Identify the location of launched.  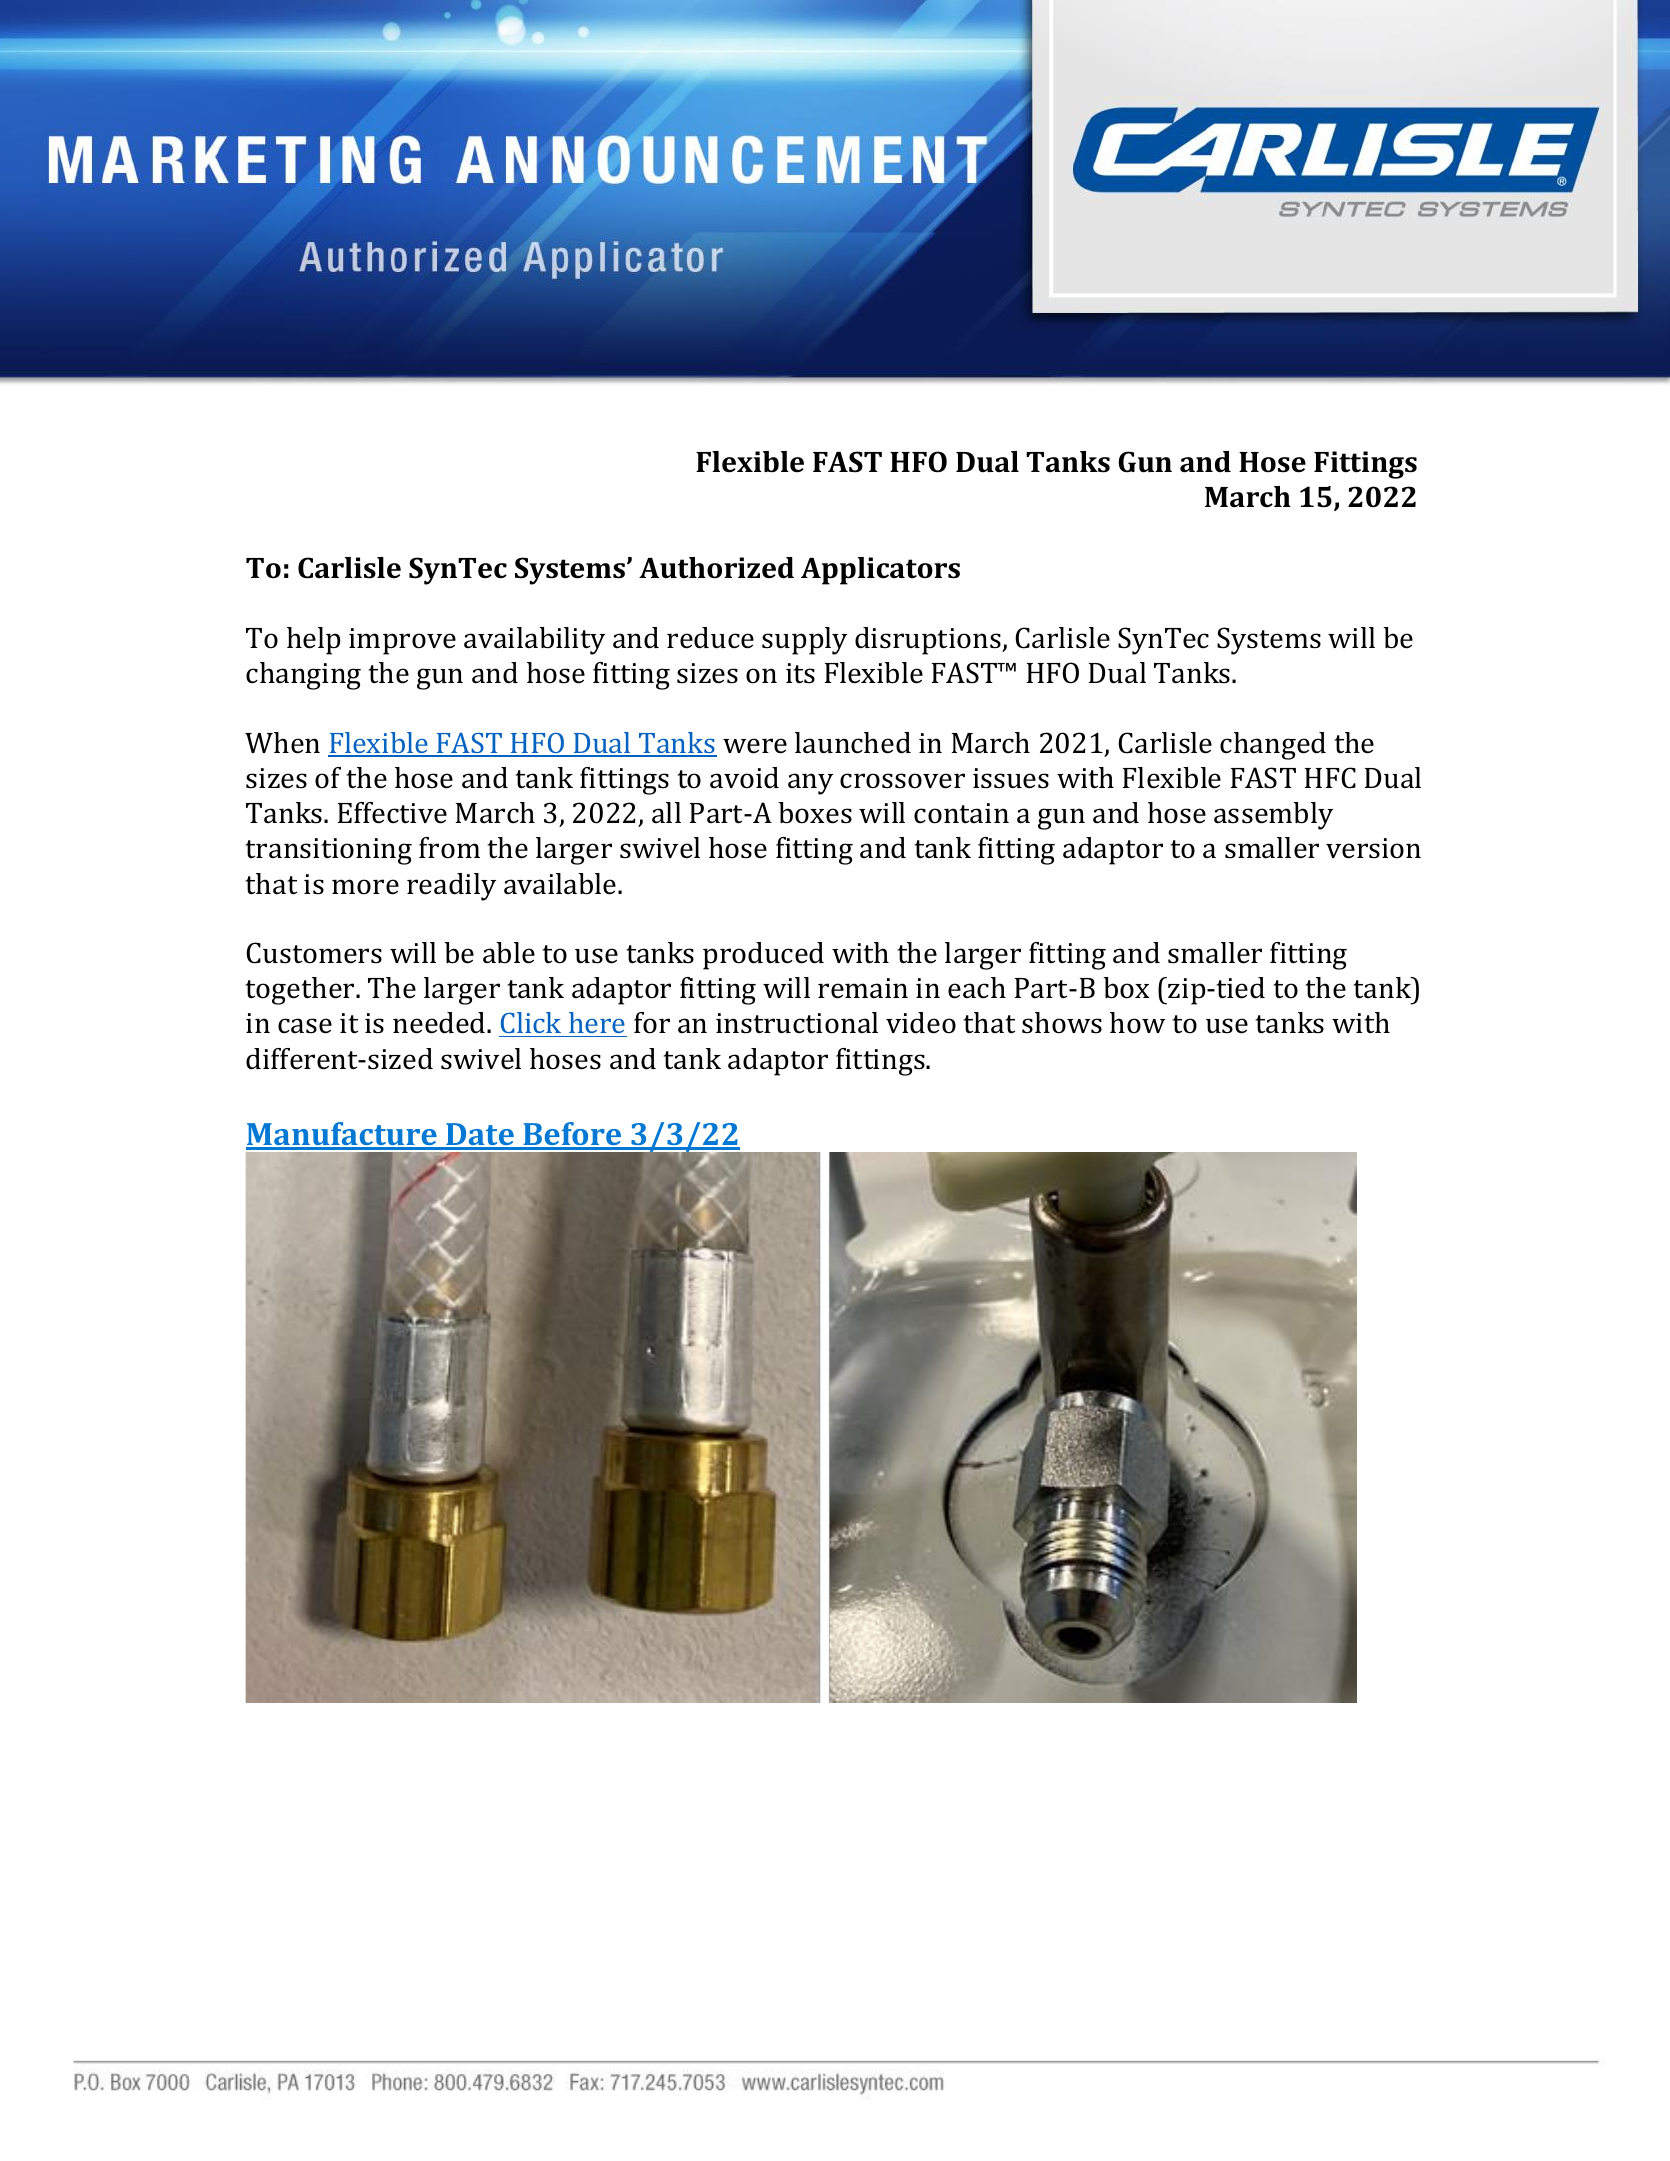
(853, 743).
